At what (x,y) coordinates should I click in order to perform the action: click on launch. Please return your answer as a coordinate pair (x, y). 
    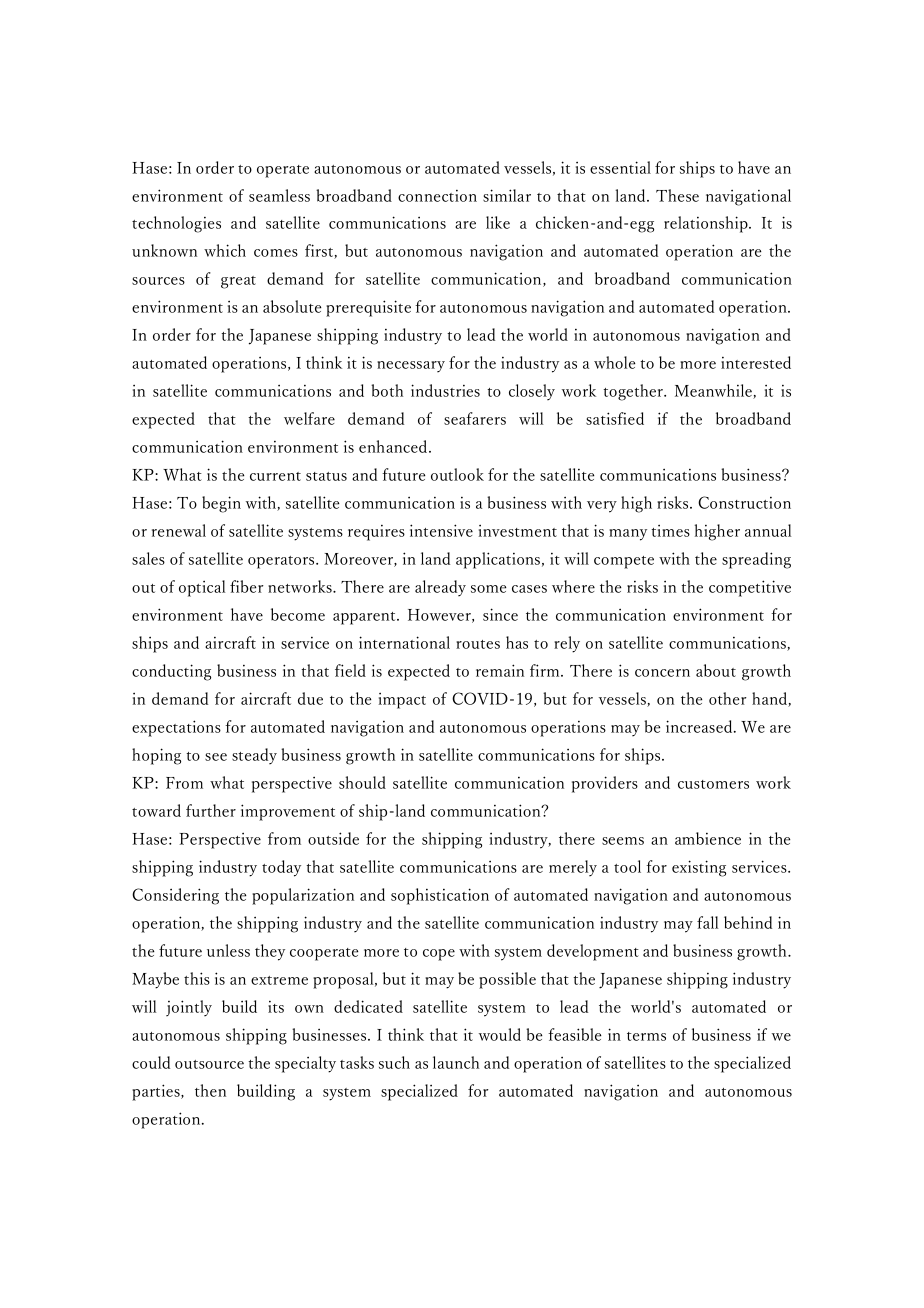
    Looking at the image, I should click on (456, 1062).
